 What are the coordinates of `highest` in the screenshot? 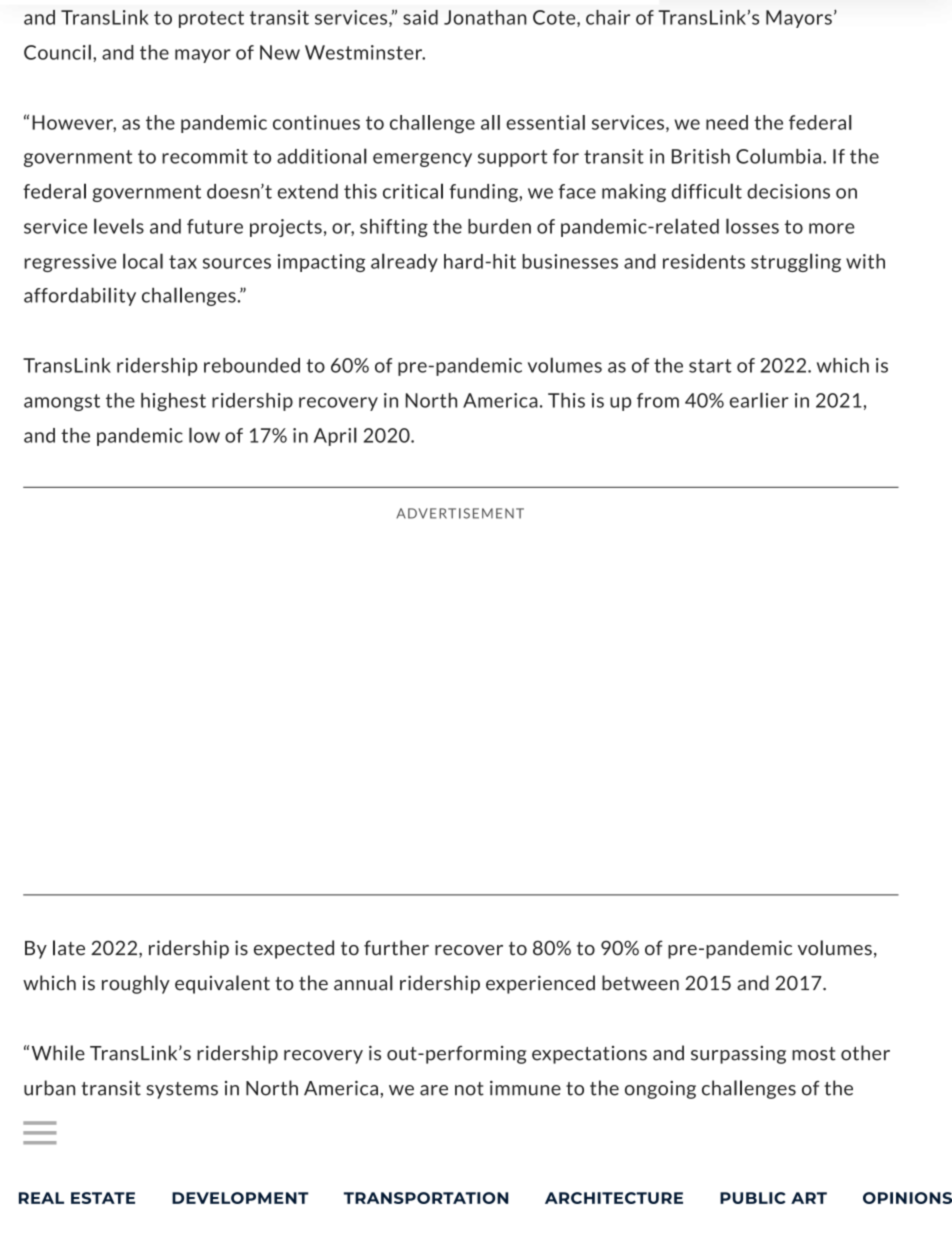 It's located at (173, 402).
